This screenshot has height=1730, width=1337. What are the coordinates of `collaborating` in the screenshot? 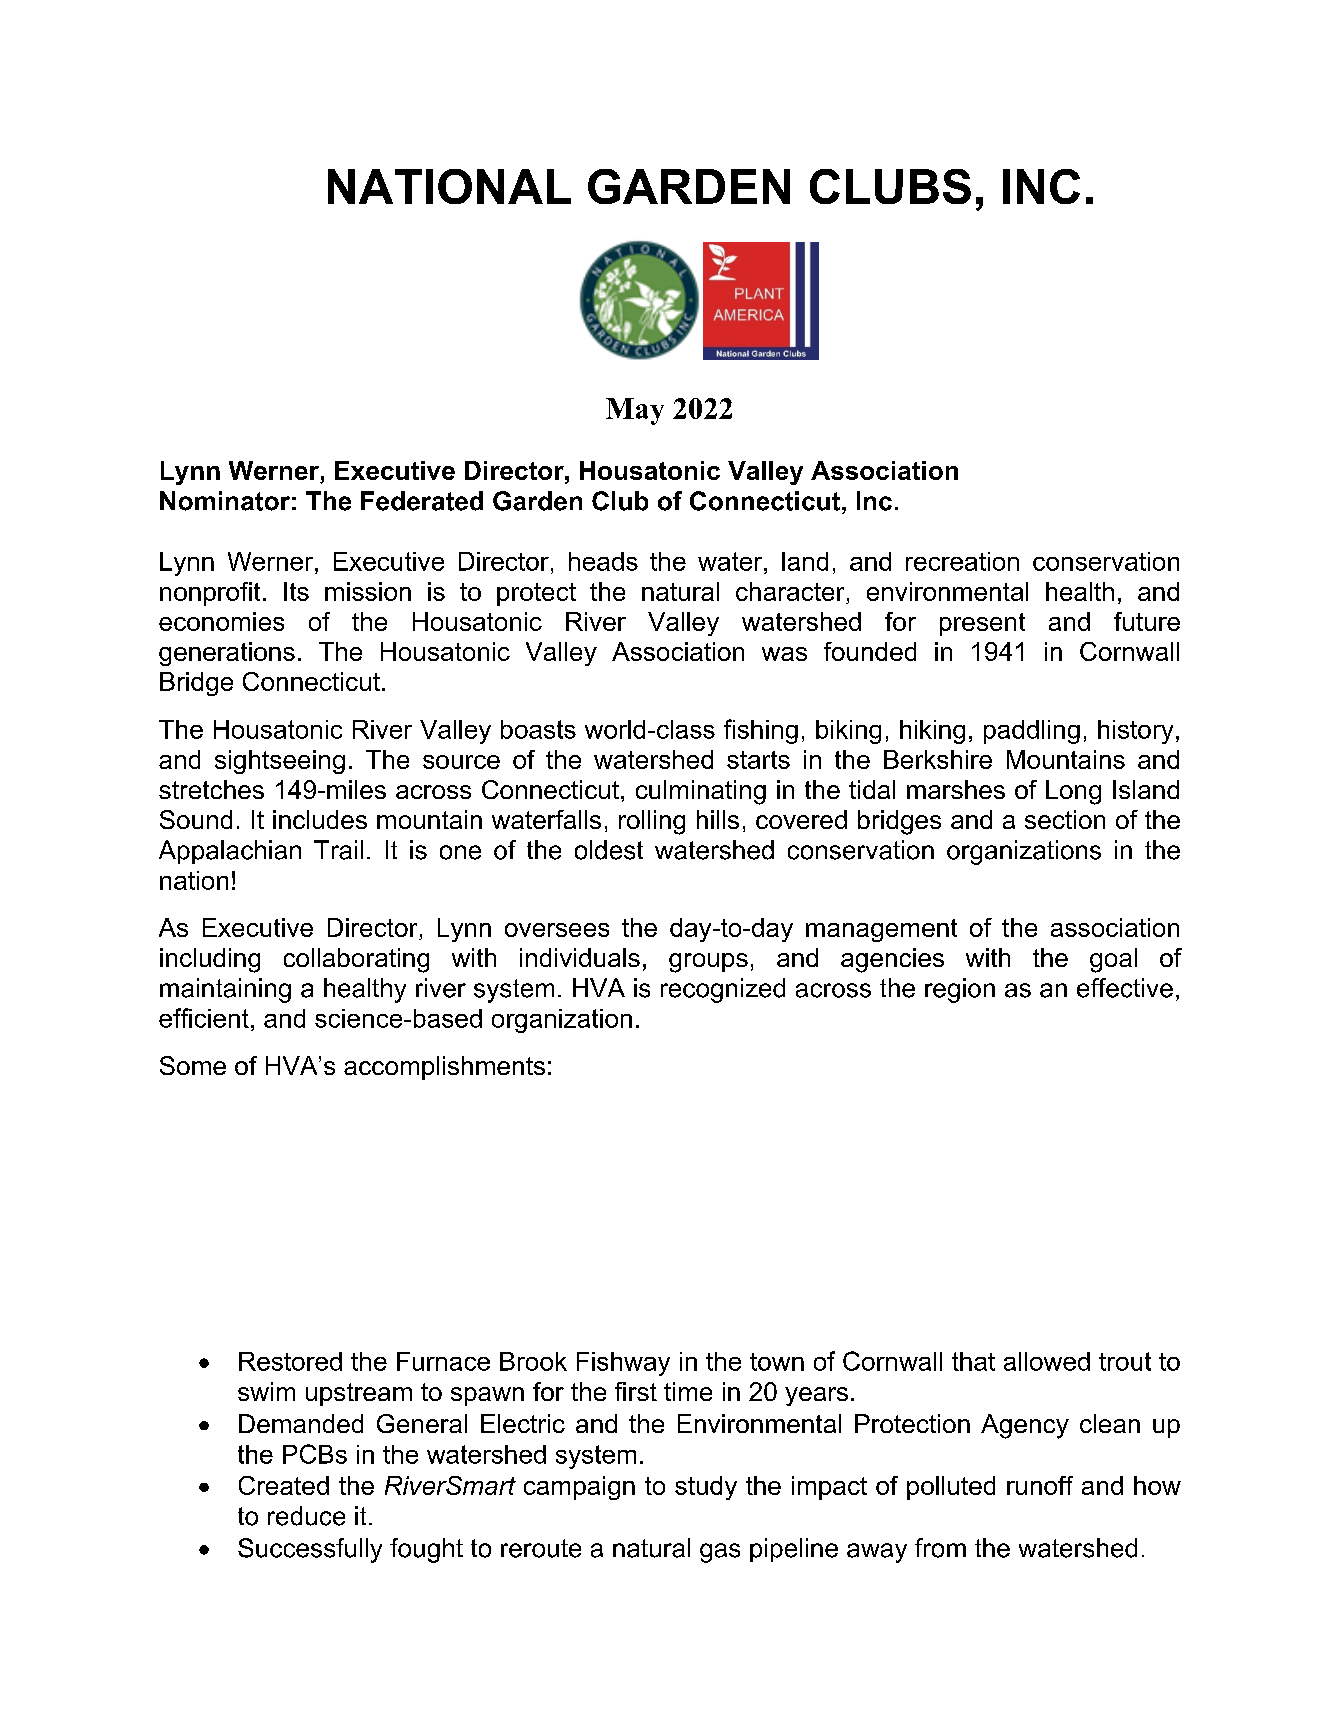 It's located at (356, 960).
